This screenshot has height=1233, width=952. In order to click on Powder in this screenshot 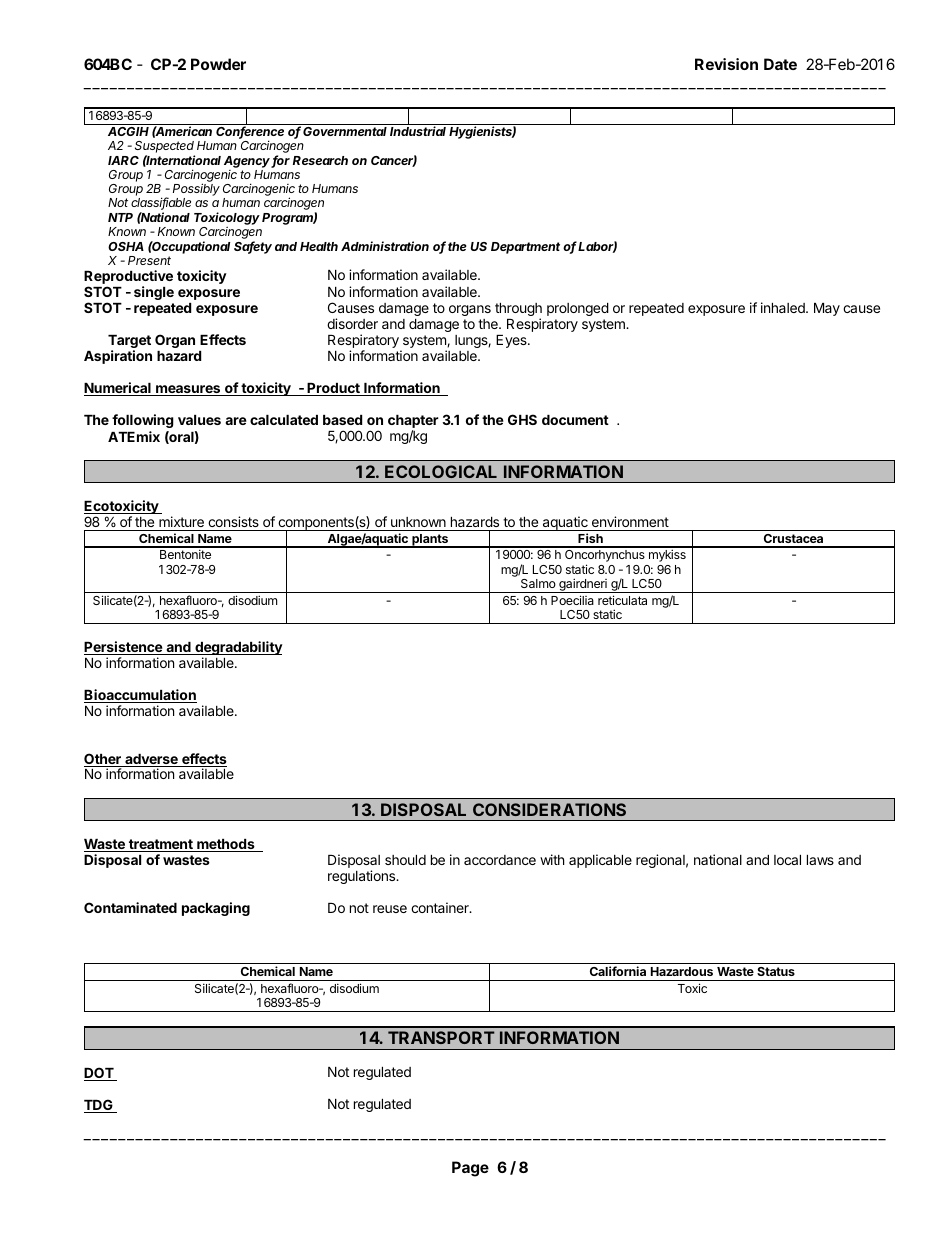, I will do `click(218, 64)`.
